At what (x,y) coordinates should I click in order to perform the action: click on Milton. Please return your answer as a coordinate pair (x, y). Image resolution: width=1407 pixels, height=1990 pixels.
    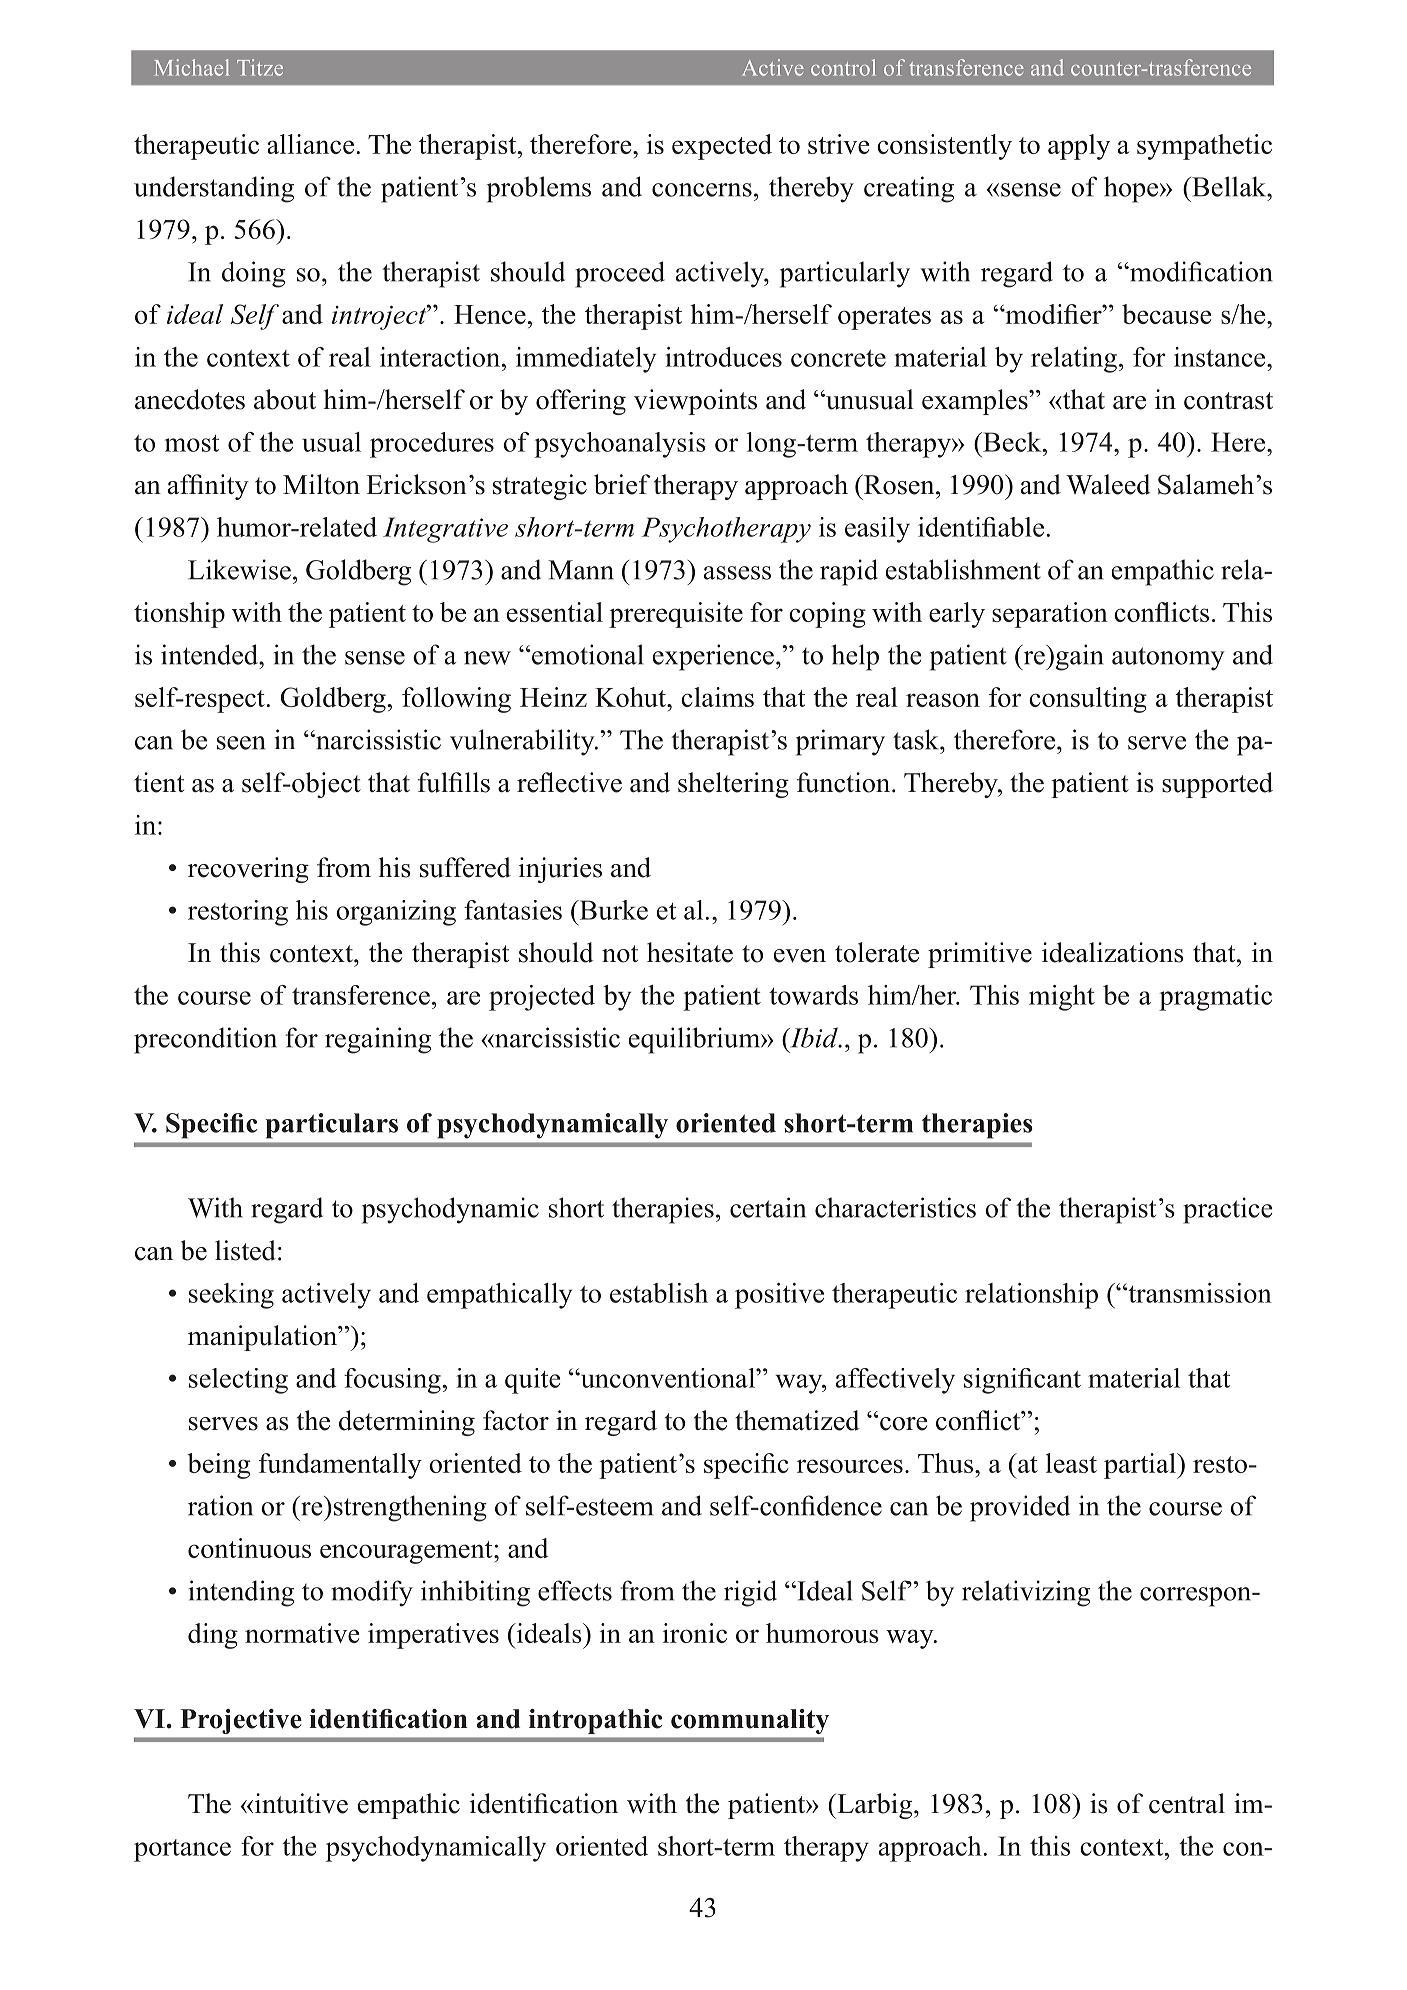
    Looking at the image, I should click on (321, 484).
